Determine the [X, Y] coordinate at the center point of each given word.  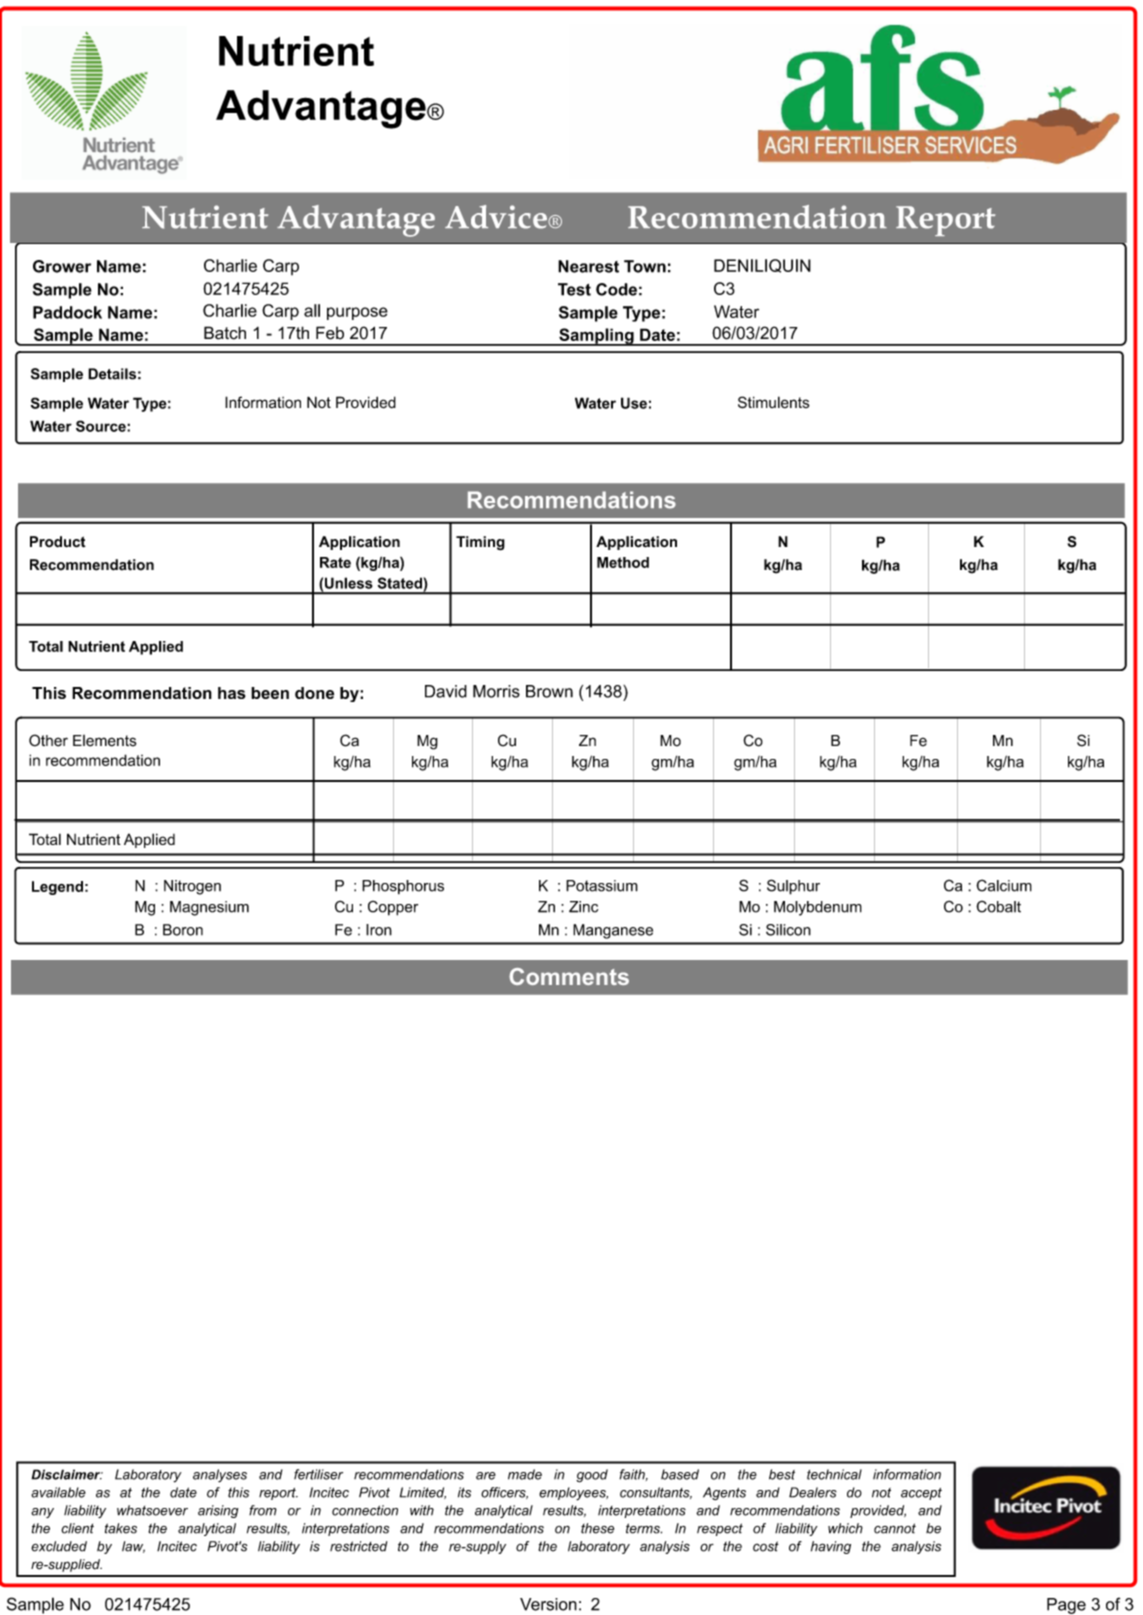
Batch [225, 333]
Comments [569, 976]
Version [548, 1604]
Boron [183, 930]
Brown [549, 691]
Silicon [788, 930]
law [133, 1547]
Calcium [1004, 885]
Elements [105, 741]
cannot [895, 1528]
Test [574, 289]
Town [645, 266]
